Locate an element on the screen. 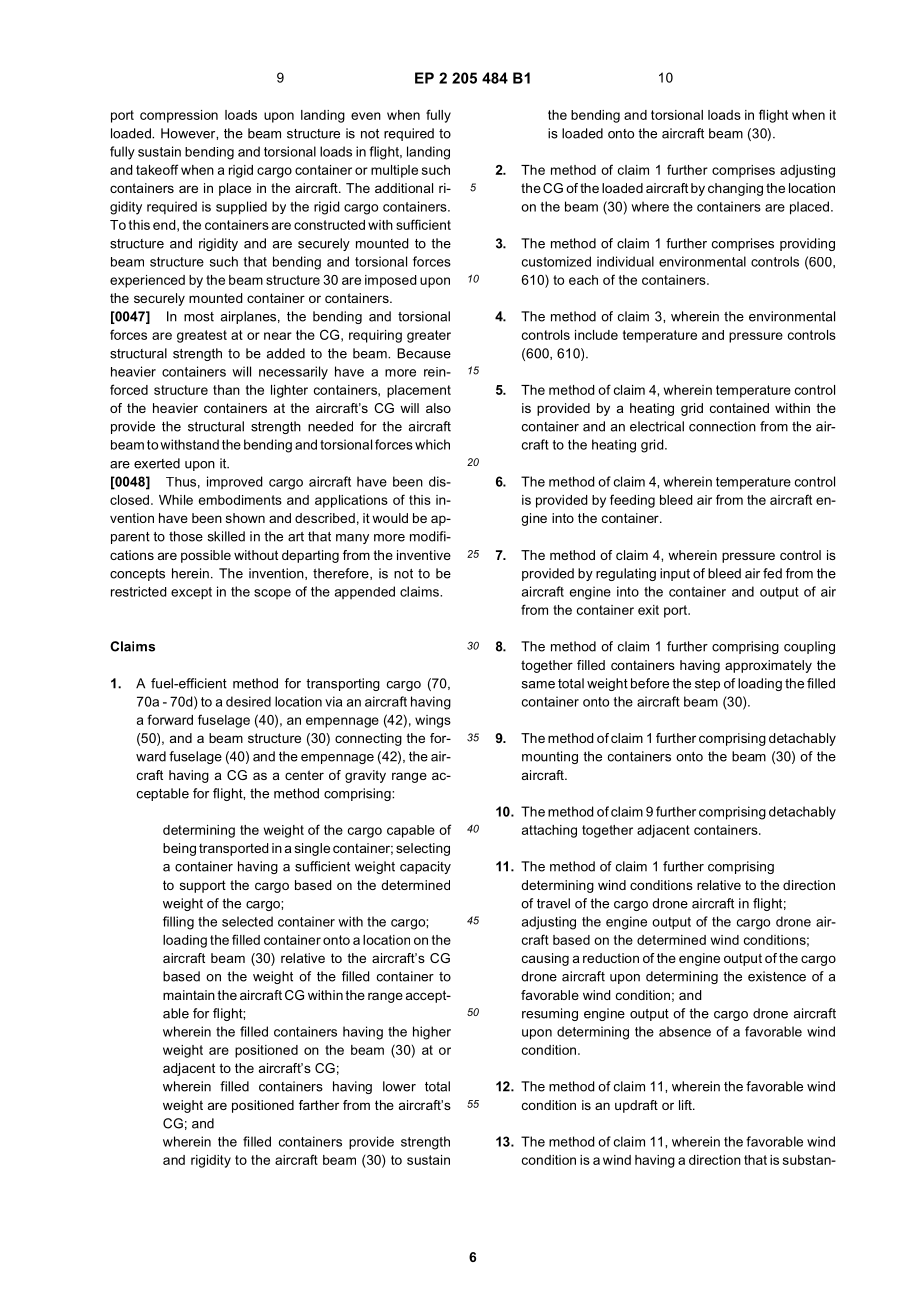  center is located at coordinates (304, 775).
